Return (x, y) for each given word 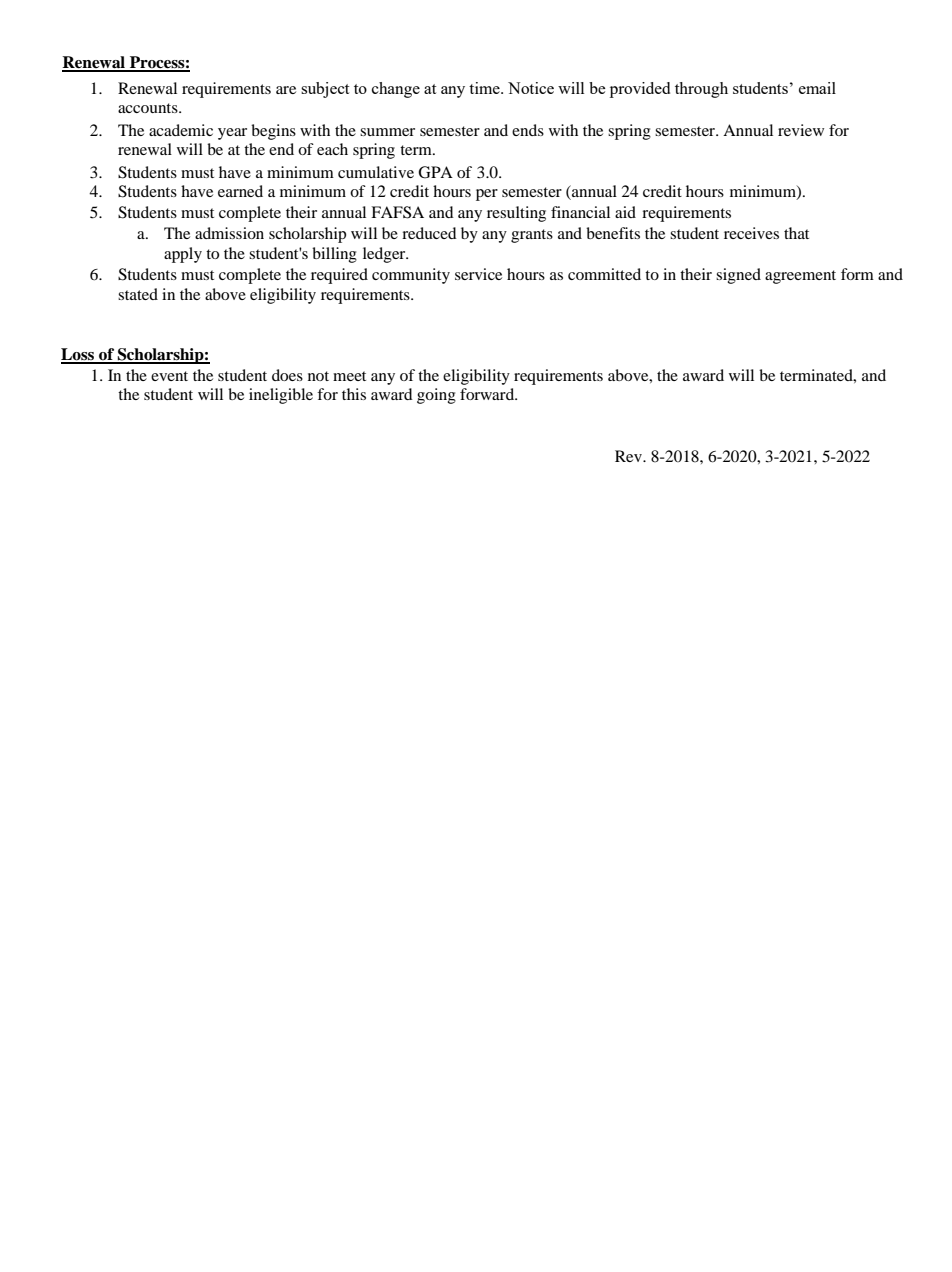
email (817, 88)
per (487, 195)
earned (240, 191)
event (169, 376)
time (485, 88)
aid (625, 212)
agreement (800, 277)
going (436, 396)
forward (488, 394)
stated (138, 294)
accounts (149, 108)
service (478, 274)
